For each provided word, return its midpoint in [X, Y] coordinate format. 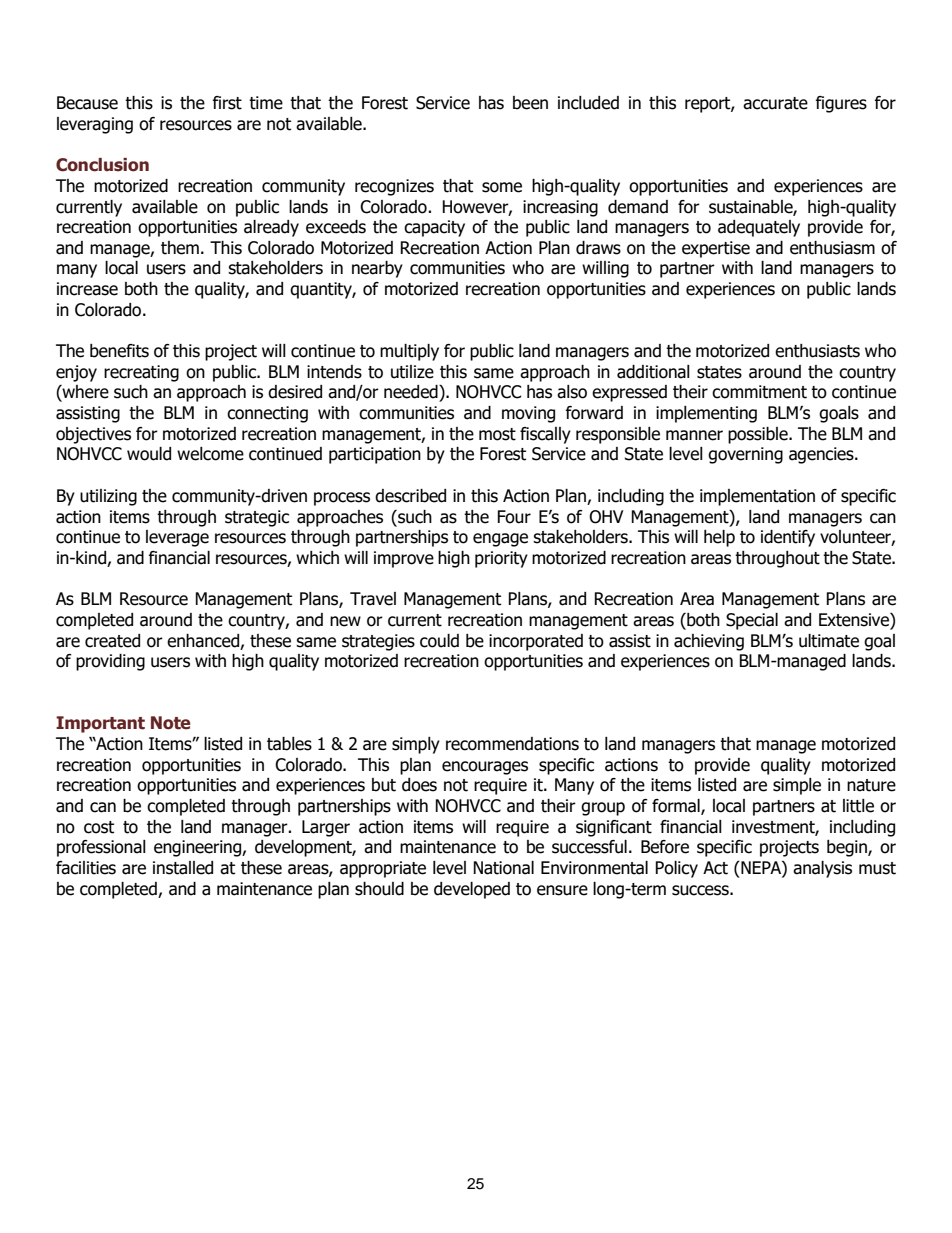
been [530, 103]
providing [110, 662]
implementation [757, 497]
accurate [775, 103]
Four [514, 517]
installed [183, 868]
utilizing [108, 497]
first [227, 103]
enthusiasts [817, 351]
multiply [409, 352]
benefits [119, 351]
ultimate [829, 641]
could [439, 641]
